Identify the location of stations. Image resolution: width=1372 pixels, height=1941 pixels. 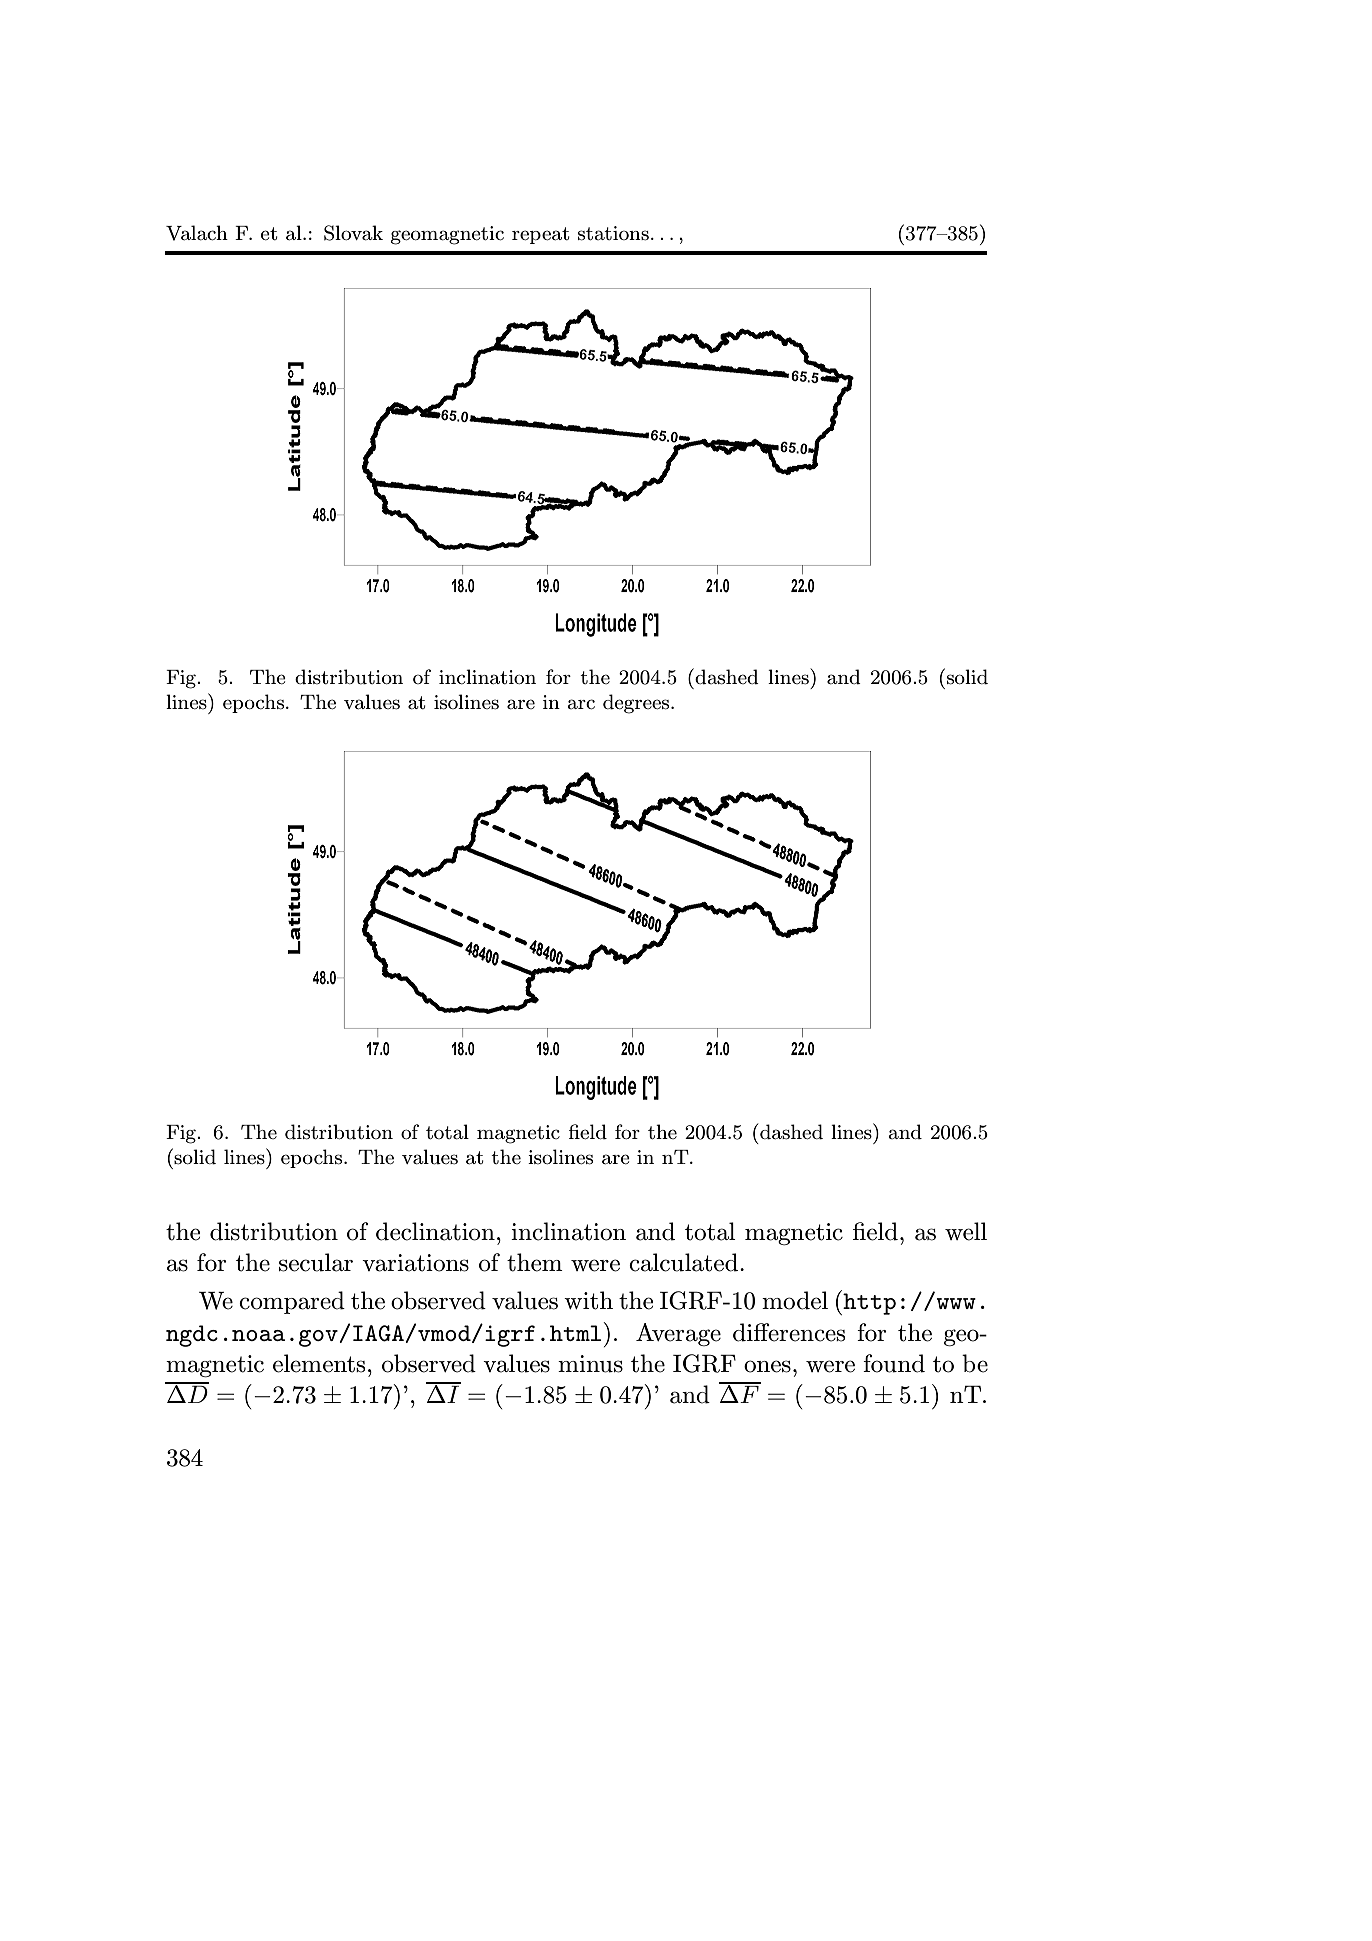
(613, 233).
